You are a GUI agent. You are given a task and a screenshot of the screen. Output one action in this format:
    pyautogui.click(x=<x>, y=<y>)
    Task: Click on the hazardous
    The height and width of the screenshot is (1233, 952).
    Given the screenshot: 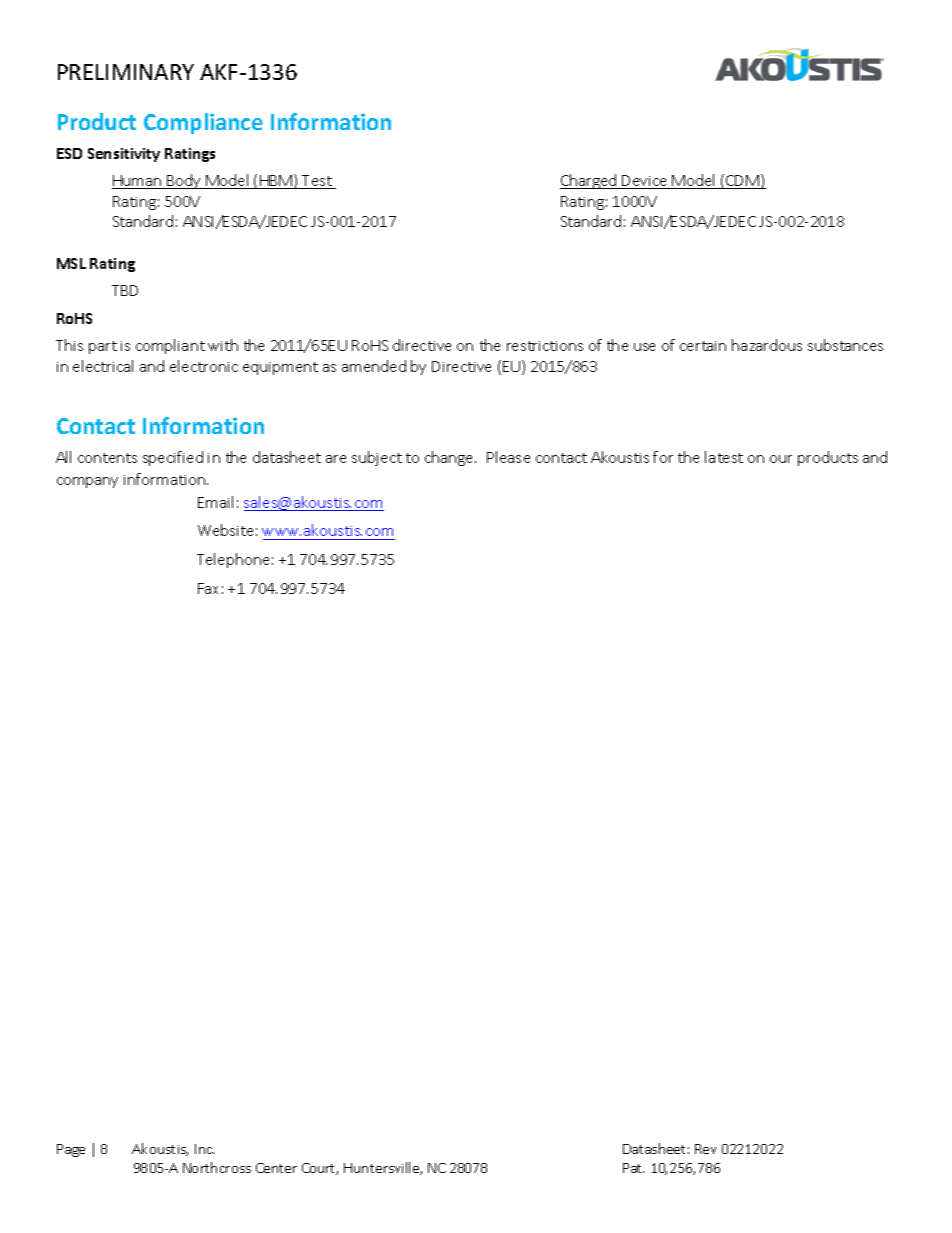 What is the action you would take?
    pyautogui.click(x=767, y=345)
